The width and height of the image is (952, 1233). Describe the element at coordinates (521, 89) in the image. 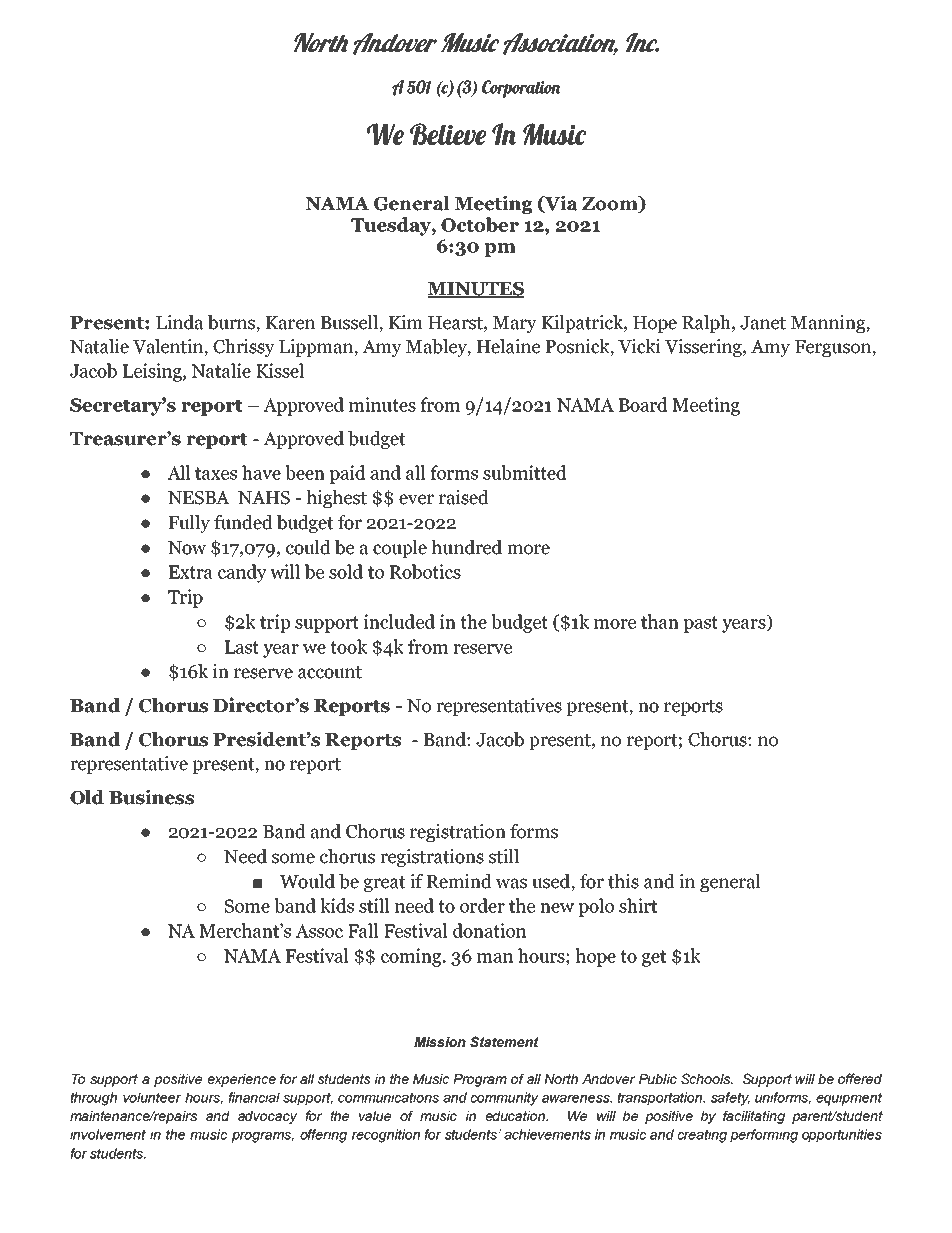

I see `Corporation` at that location.
